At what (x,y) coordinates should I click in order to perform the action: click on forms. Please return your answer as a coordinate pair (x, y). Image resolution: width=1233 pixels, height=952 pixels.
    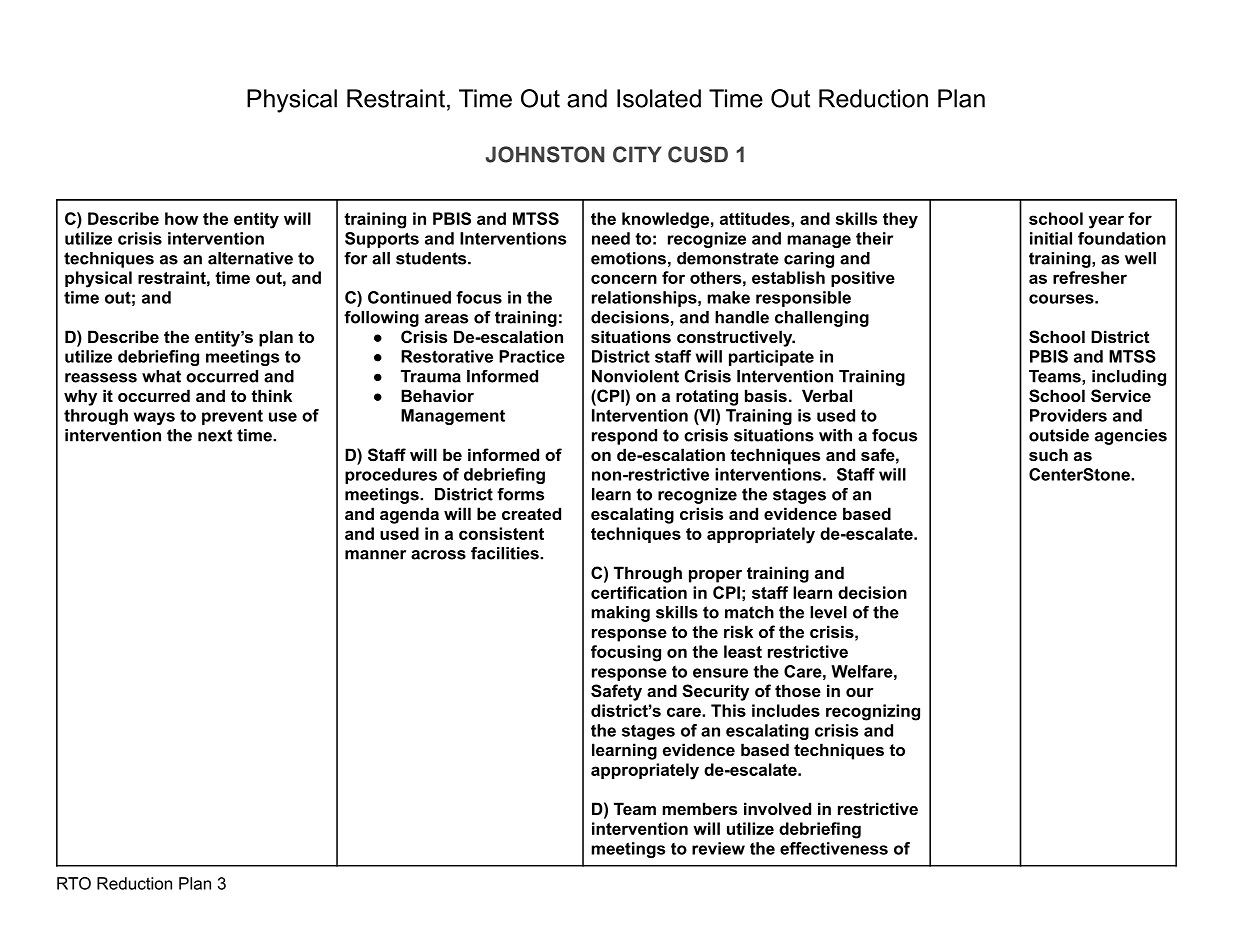
    Looking at the image, I should click on (520, 494).
